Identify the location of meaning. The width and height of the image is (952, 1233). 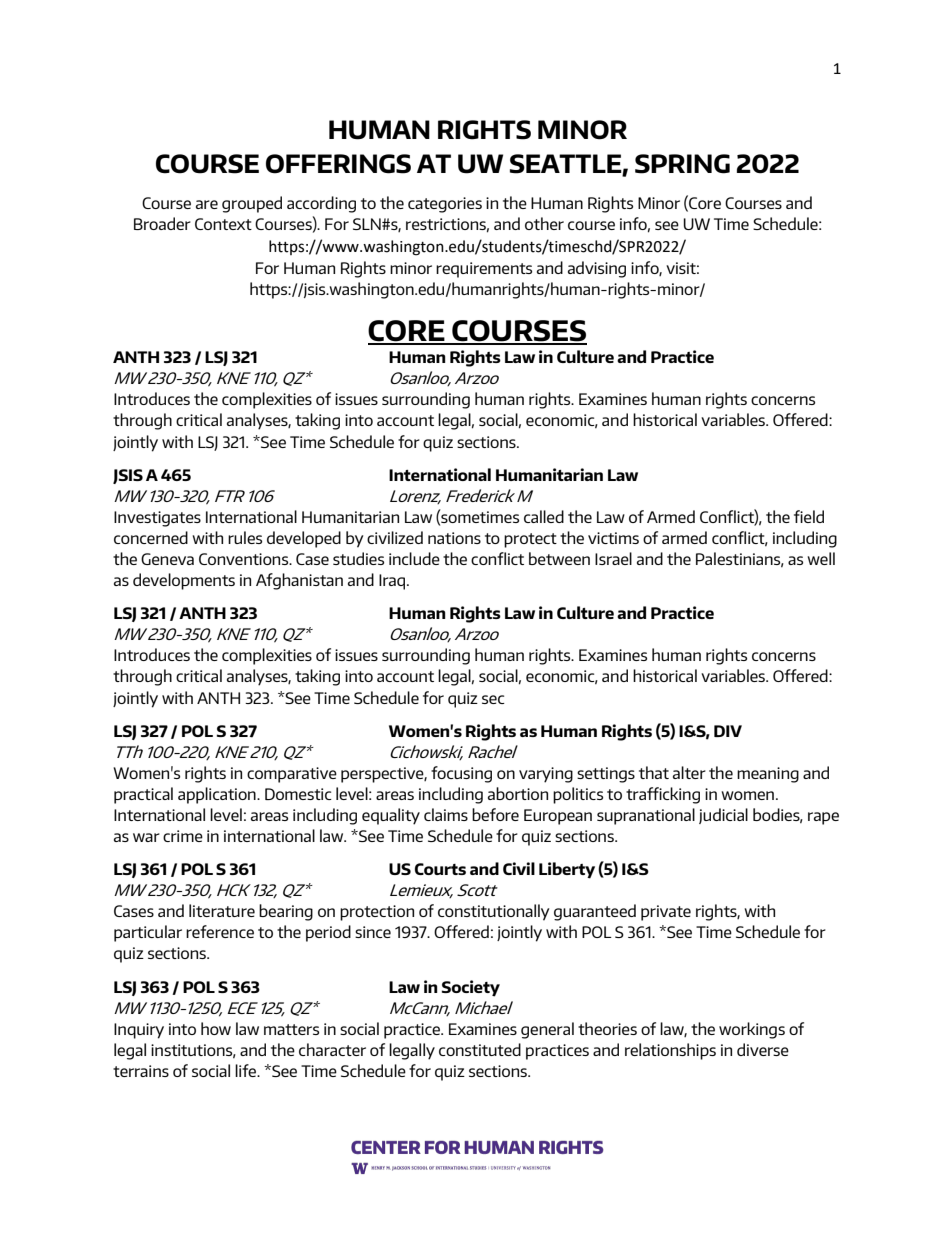
(768, 775).
